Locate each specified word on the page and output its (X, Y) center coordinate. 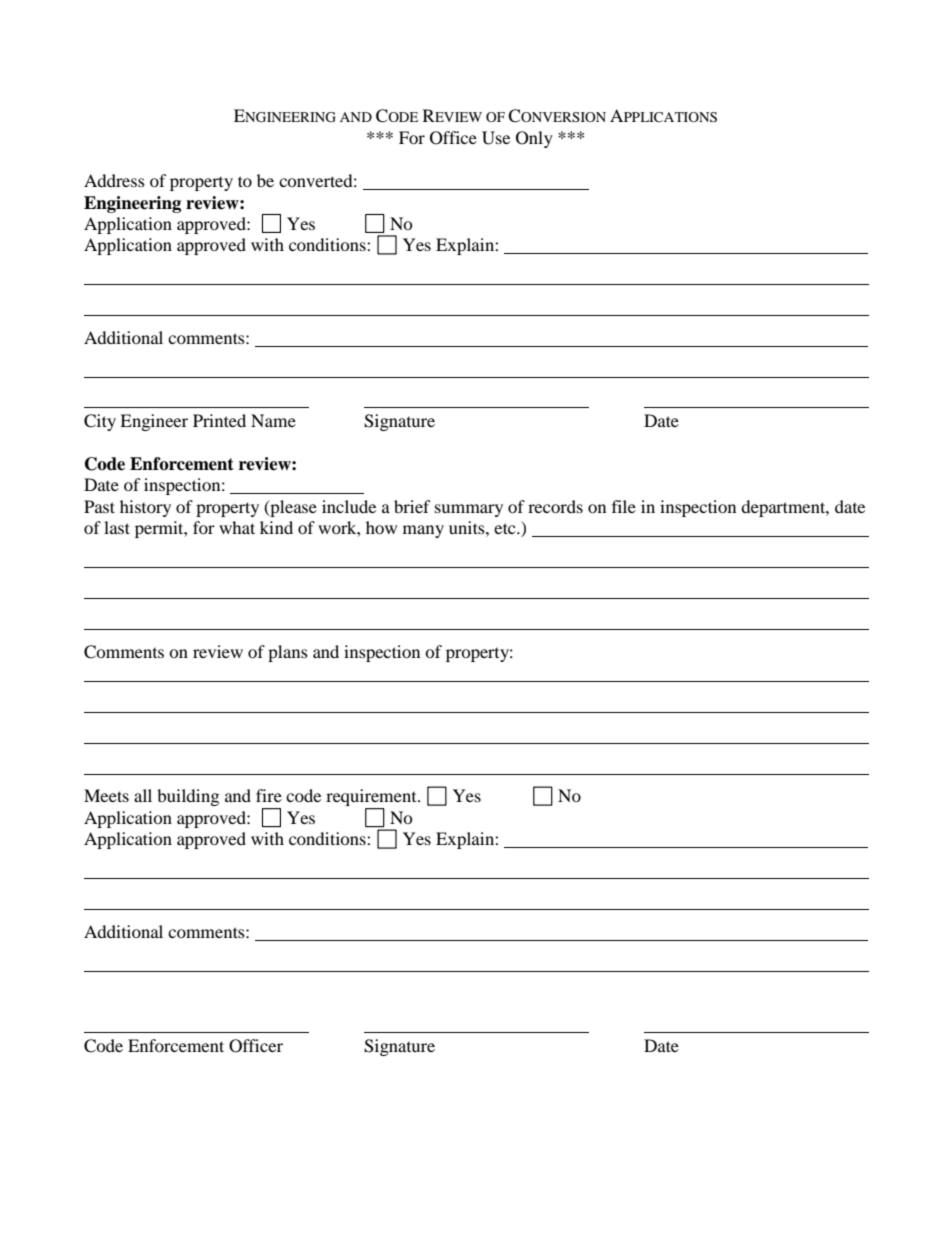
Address (114, 180)
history (145, 508)
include (349, 506)
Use (496, 138)
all (143, 795)
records (555, 506)
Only (534, 139)
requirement (372, 799)
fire (269, 795)
